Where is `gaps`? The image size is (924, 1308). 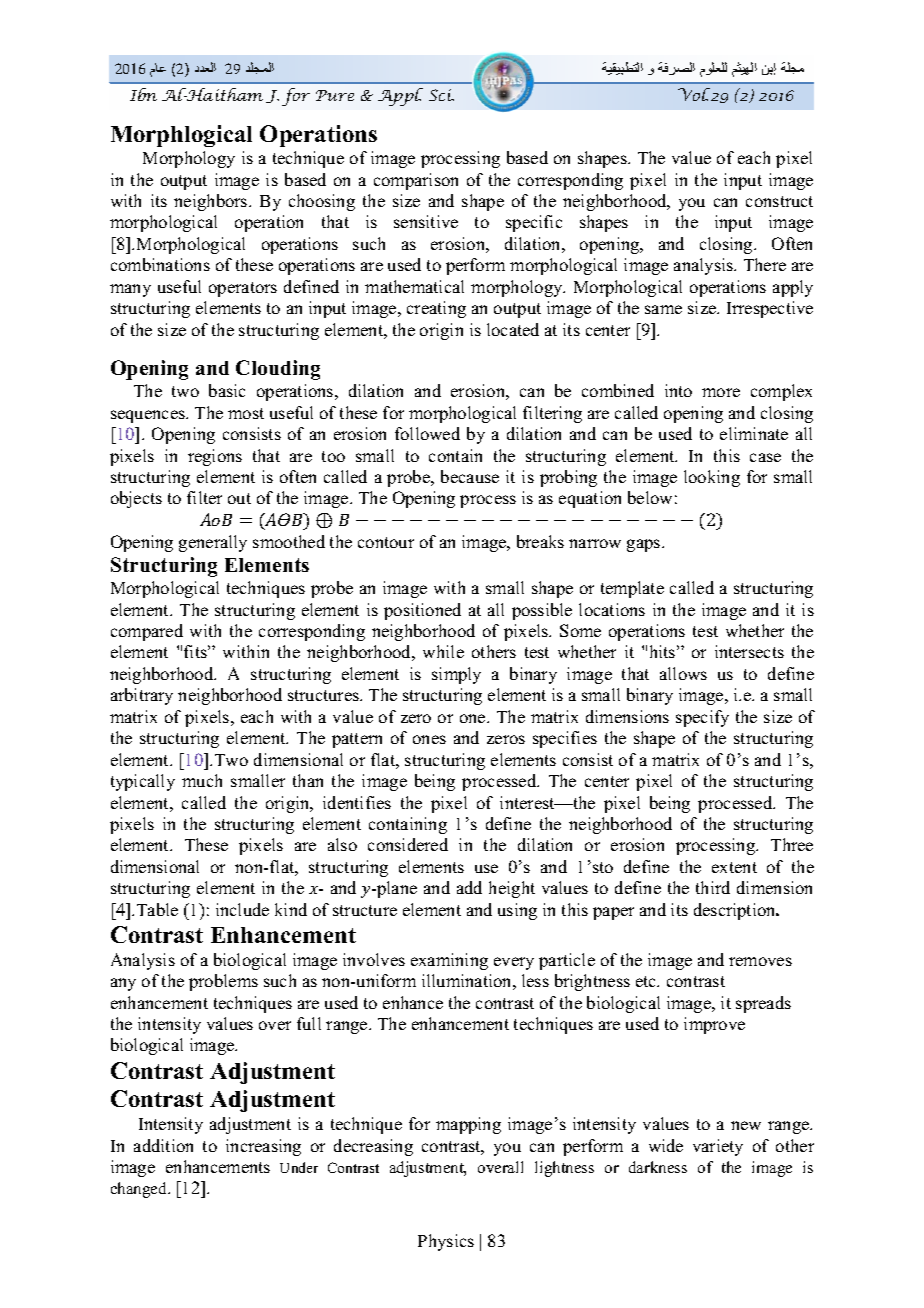 gaps is located at coordinates (645, 545).
